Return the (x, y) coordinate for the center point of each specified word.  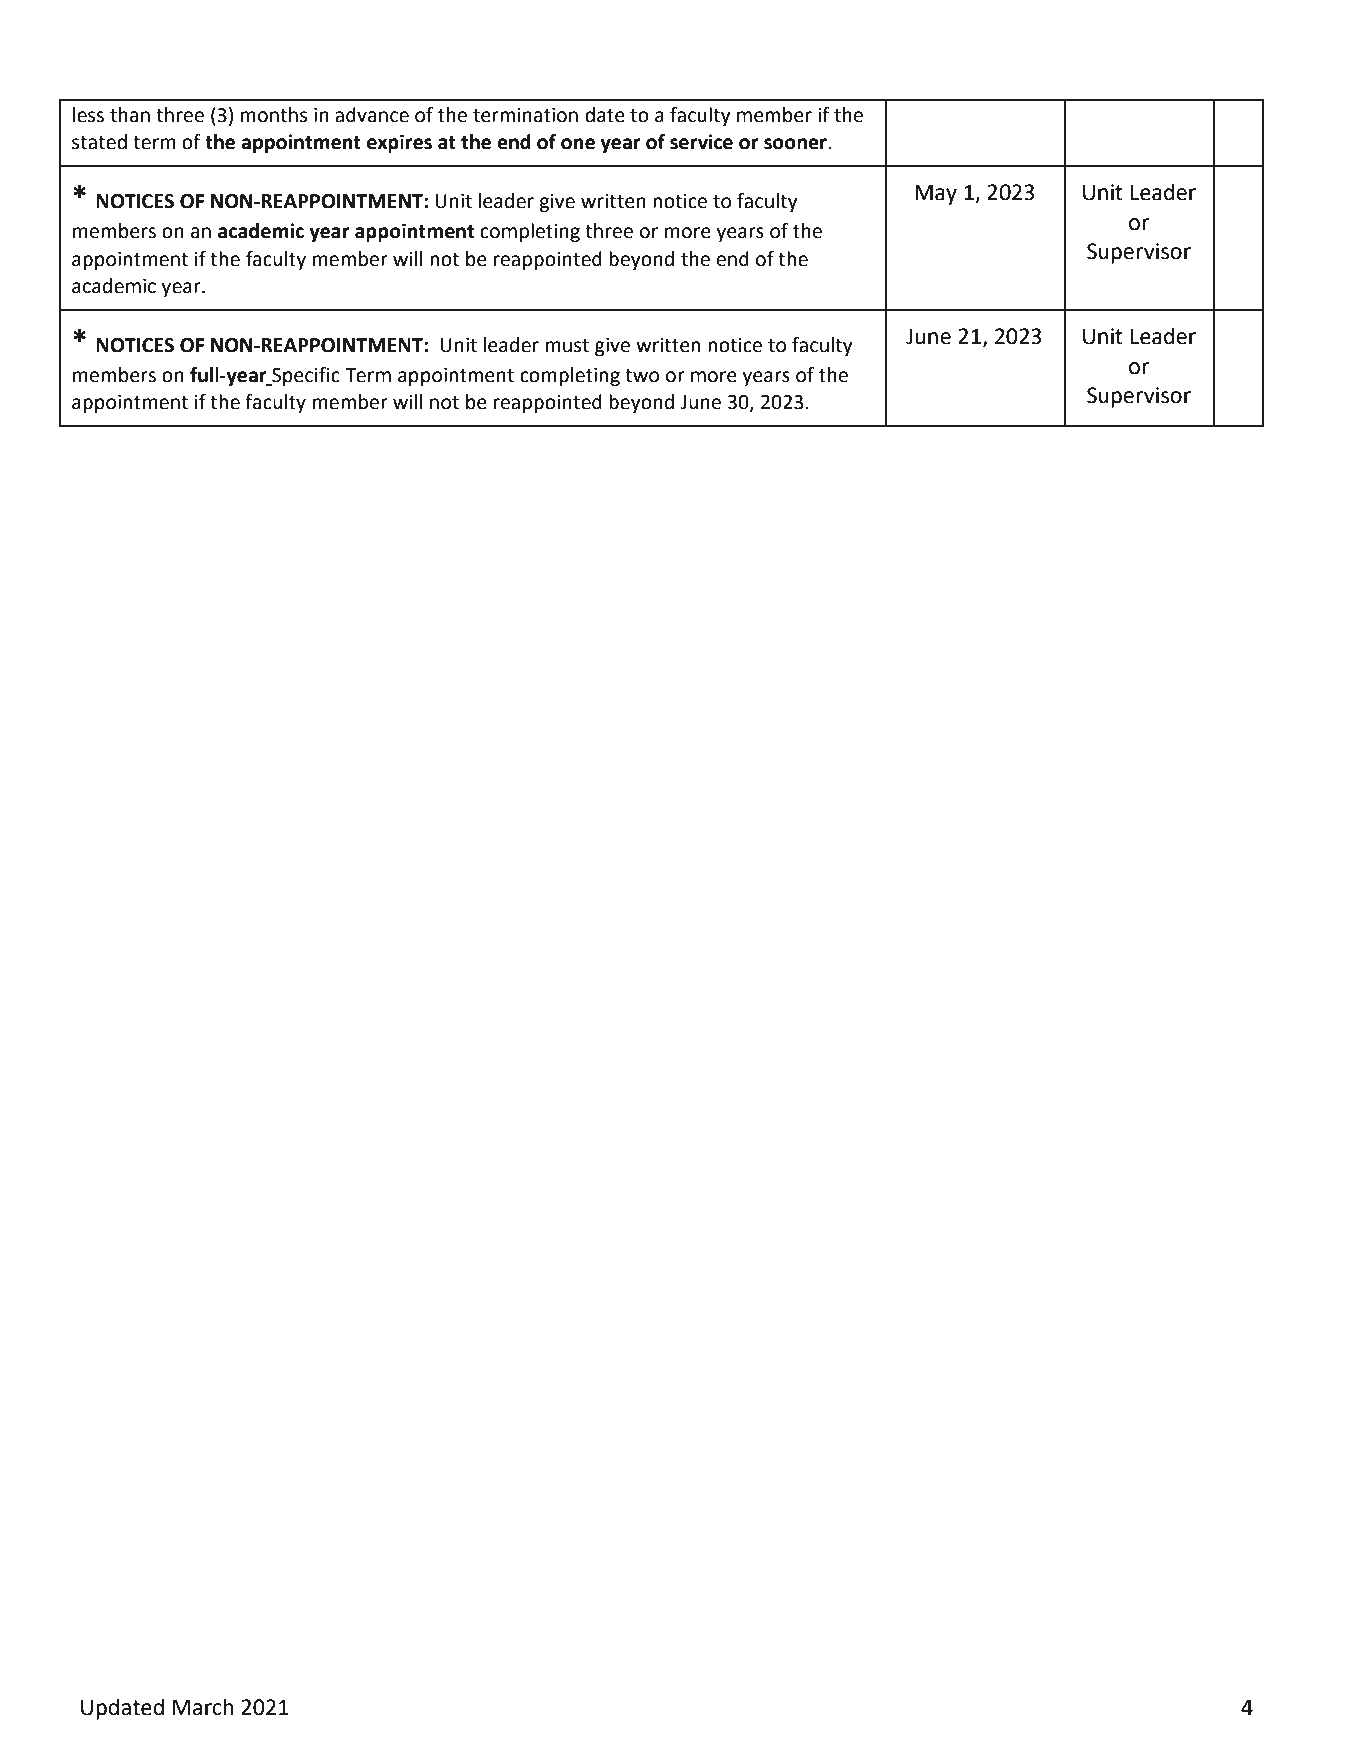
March (203, 1707)
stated (99, 142)
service (701, 142)
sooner (796, 144)
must (567, 346)
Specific (305, 376)
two (642, 376)
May (936, 194)
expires (399, 143)
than (130, 115)
